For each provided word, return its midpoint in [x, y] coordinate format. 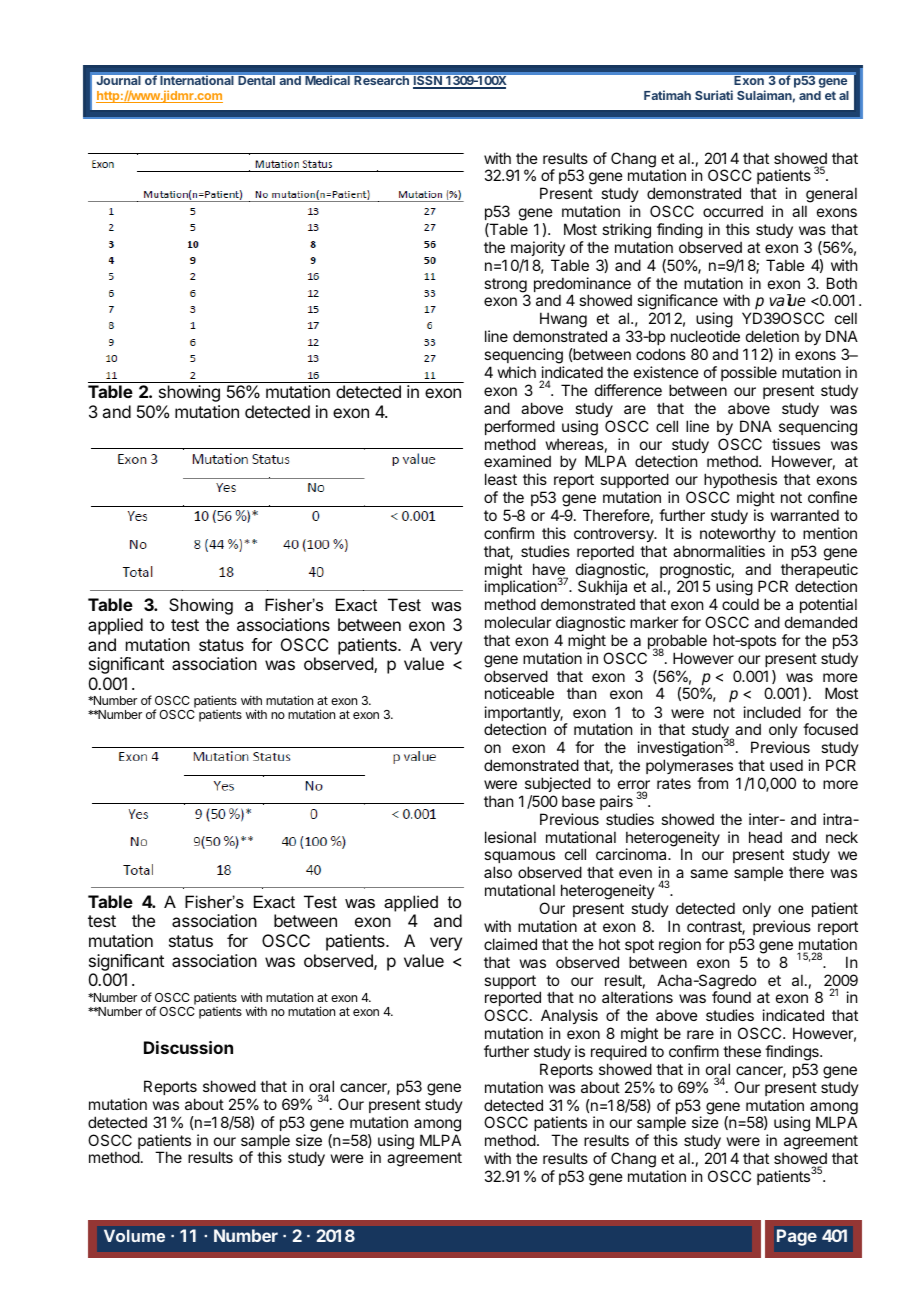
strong [506, 286]
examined [517, 461]
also [498, 872]
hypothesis [740, 480]
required [619, 1052]
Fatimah [667, 95]
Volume [134, 1235]
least [501, 479]
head [765, 837]
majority [538, 248]
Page [797, 1237]
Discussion [188, 1047]
